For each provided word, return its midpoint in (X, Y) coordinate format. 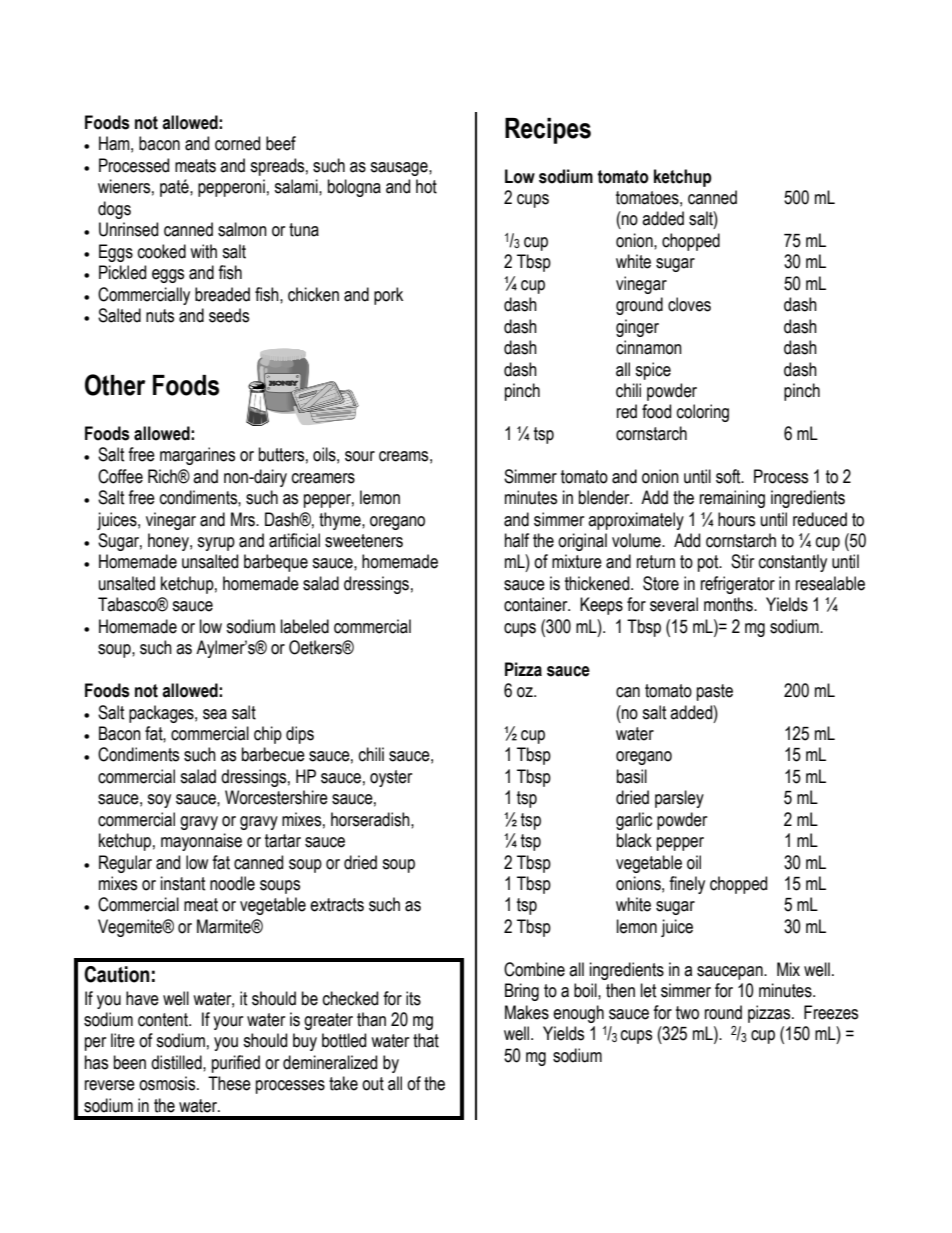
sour (360, 456)
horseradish (371, 819)
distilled (177, 1062)
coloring (703, 413)
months (729, 604)
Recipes (548, 131)
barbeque (276, 563)
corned (237, 143)
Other (115, 385)
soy (159, 801)
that (426, 1040)
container (537, 604)
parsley (679, 799)
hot (426, 186)
